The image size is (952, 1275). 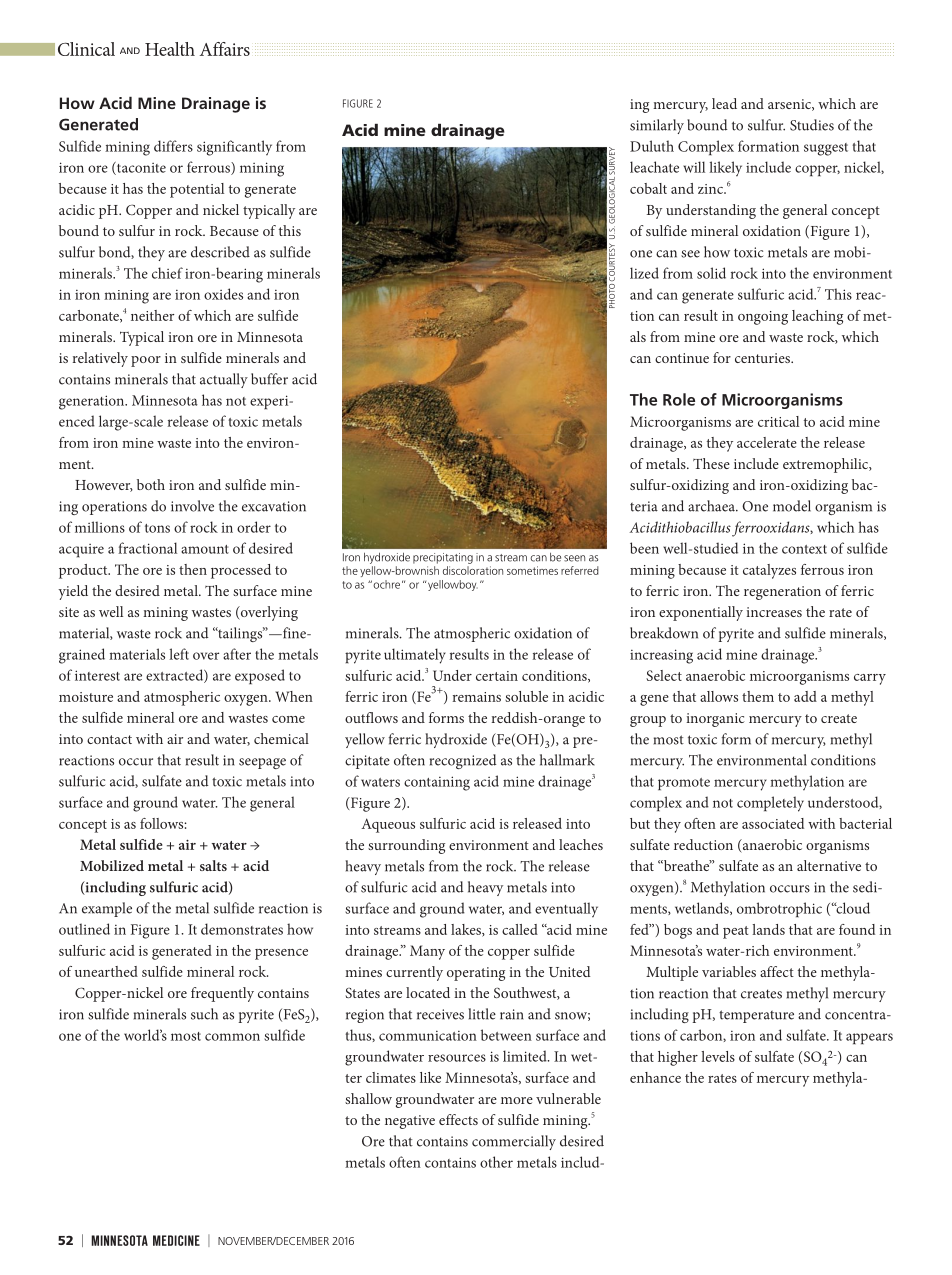 What do you see at coordinates (763, 318) in the image?
I see `ongoing` at bounding box center [763, 318].
